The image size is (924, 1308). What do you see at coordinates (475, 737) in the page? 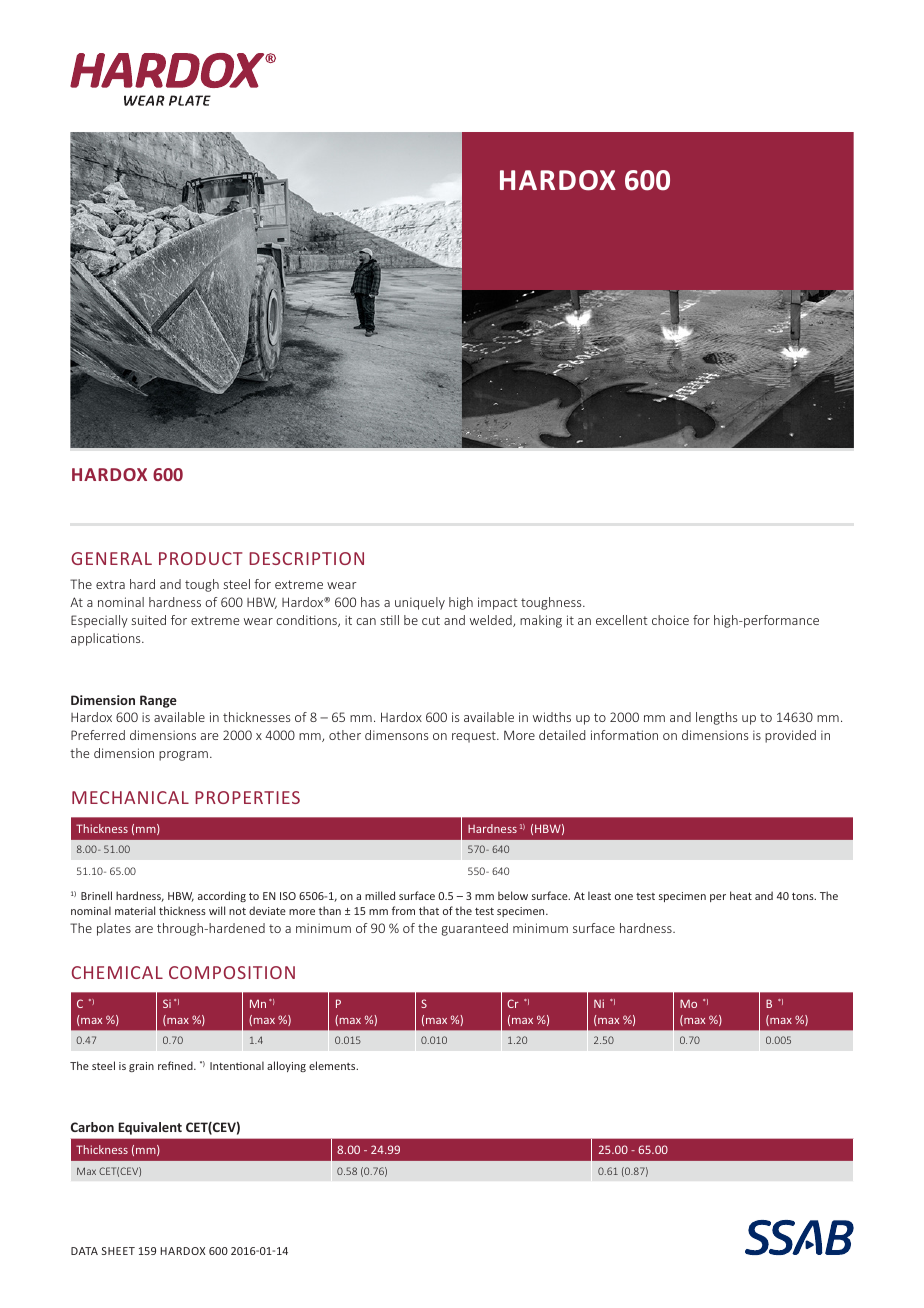
I see `request` at bounding box center [475, 737].
